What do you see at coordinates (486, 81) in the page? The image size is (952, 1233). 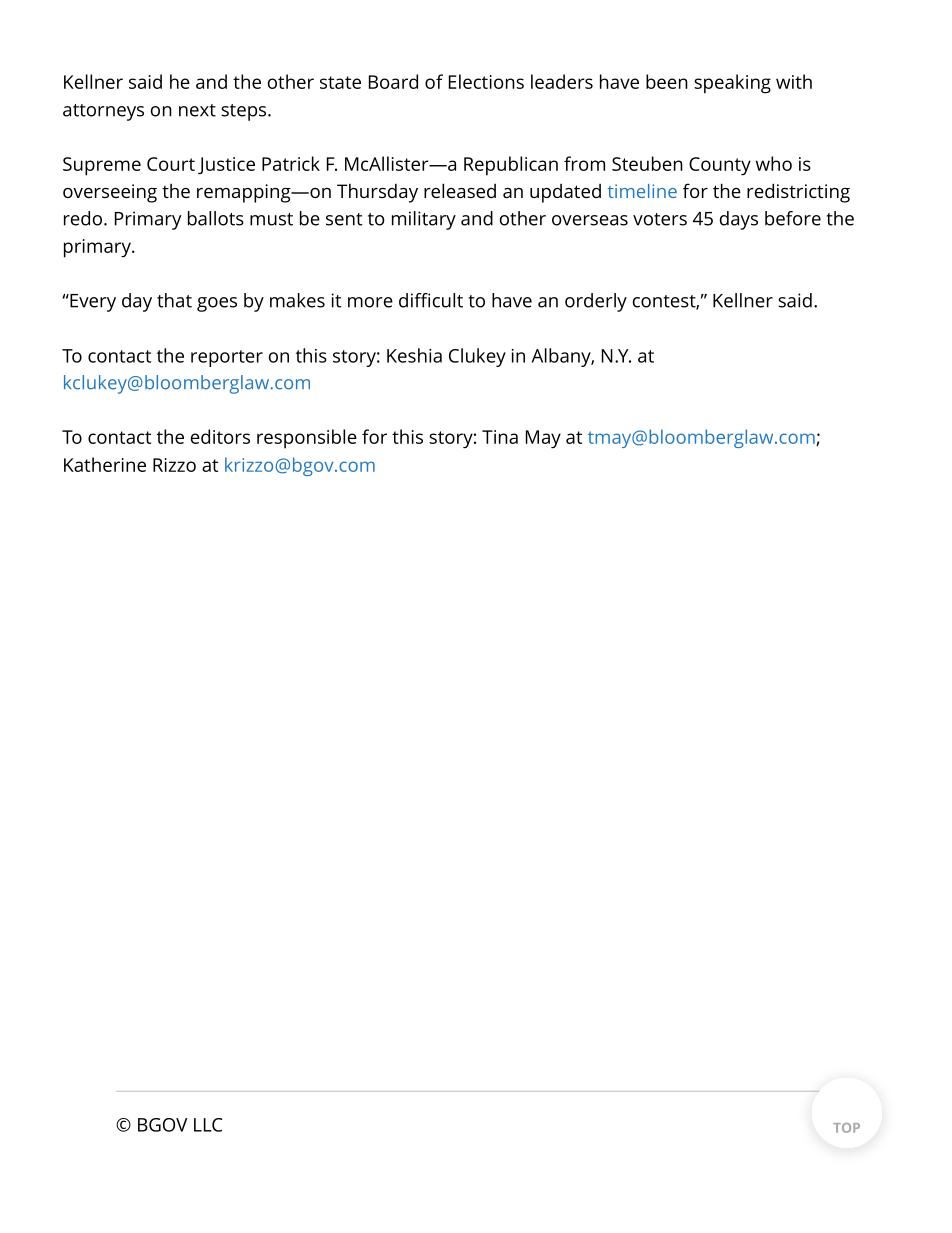 I see `Elections` at bounding box center [486, 81].
